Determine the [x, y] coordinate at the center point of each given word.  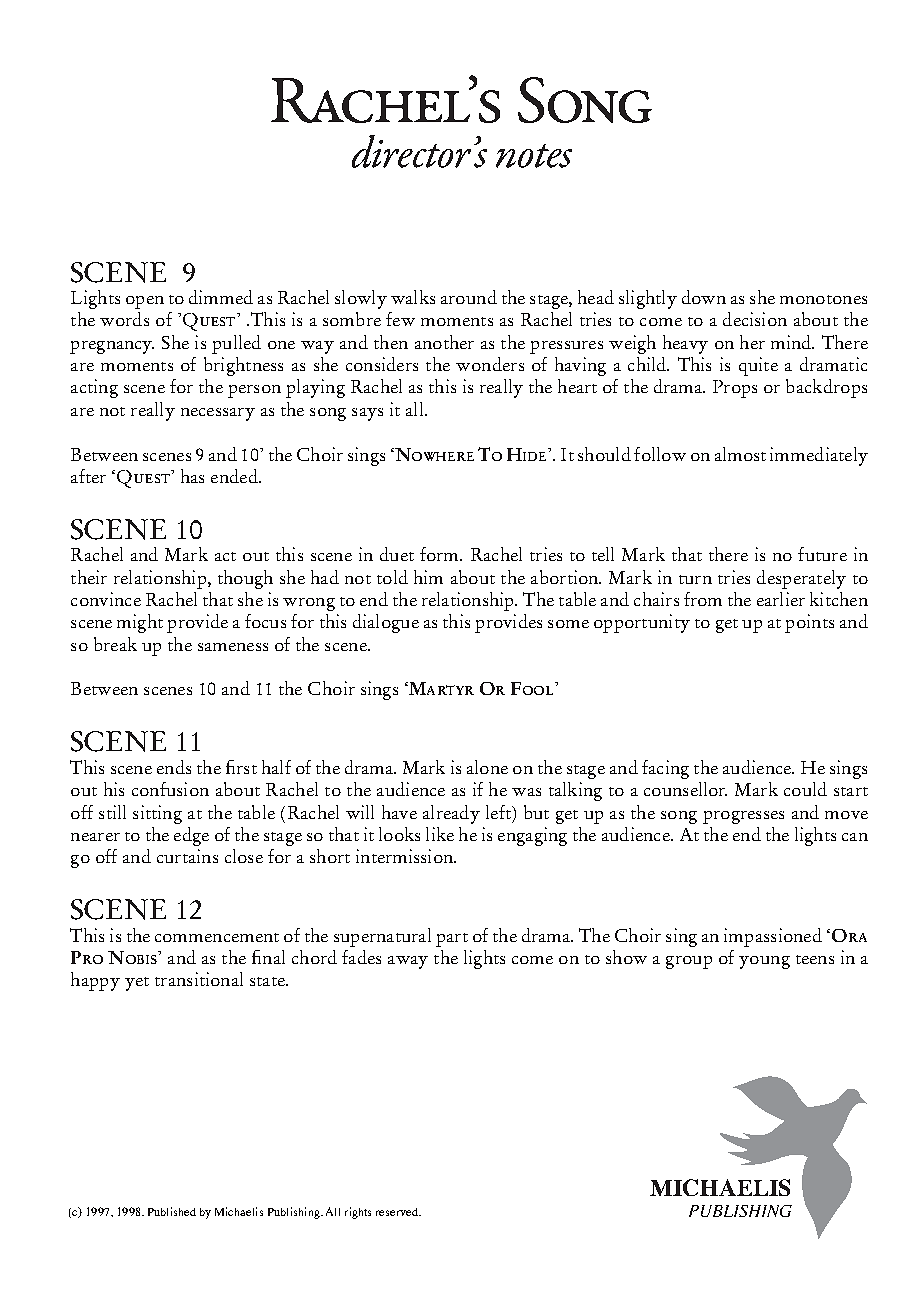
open [145, 302]
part [452, 940]
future [822, 554]
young [764, 962]
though [245, 579]
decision [755, 319]
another [444, 342]
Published [172, 1211]
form [440, 554]
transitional [199, 979]
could [805, 789]
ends [174, 767]
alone [487, 767]
